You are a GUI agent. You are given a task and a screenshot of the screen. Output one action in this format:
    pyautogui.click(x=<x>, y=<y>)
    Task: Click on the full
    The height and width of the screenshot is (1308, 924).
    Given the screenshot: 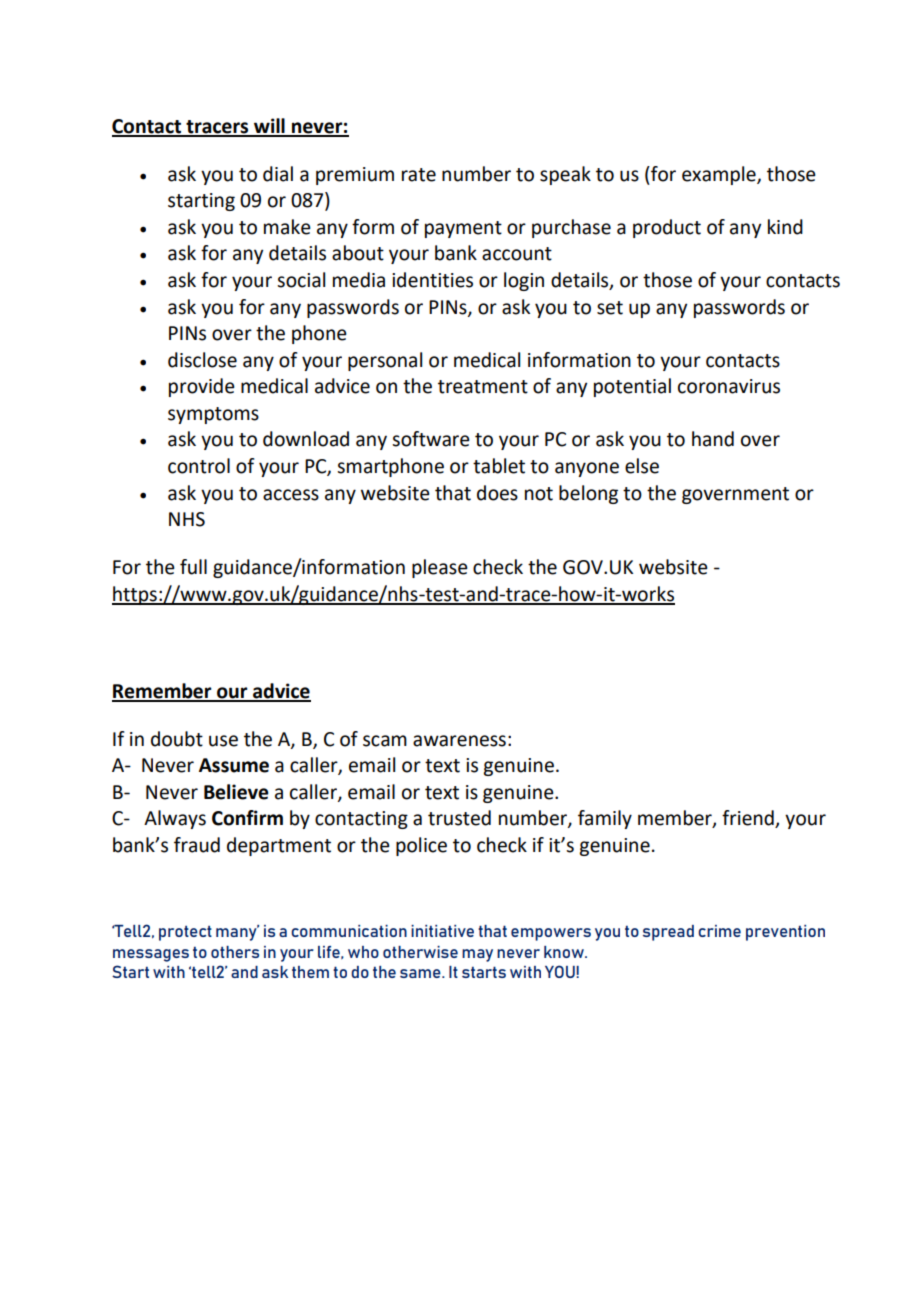 What is the action you would take?
    pyautogui.click(x=193, y=567)
